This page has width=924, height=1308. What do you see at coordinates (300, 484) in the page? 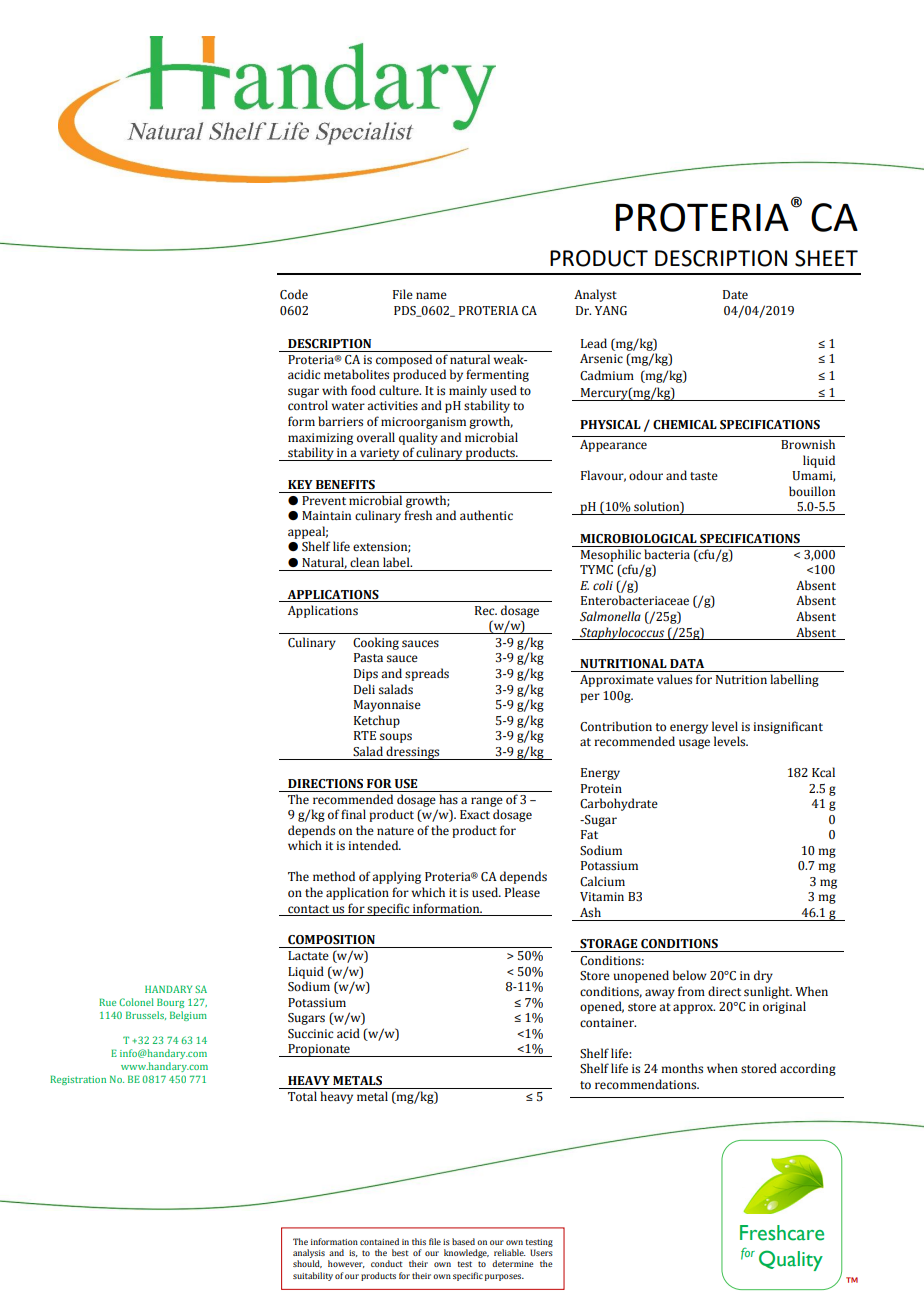
I see `KEY` at bounding box center [300, 484].
